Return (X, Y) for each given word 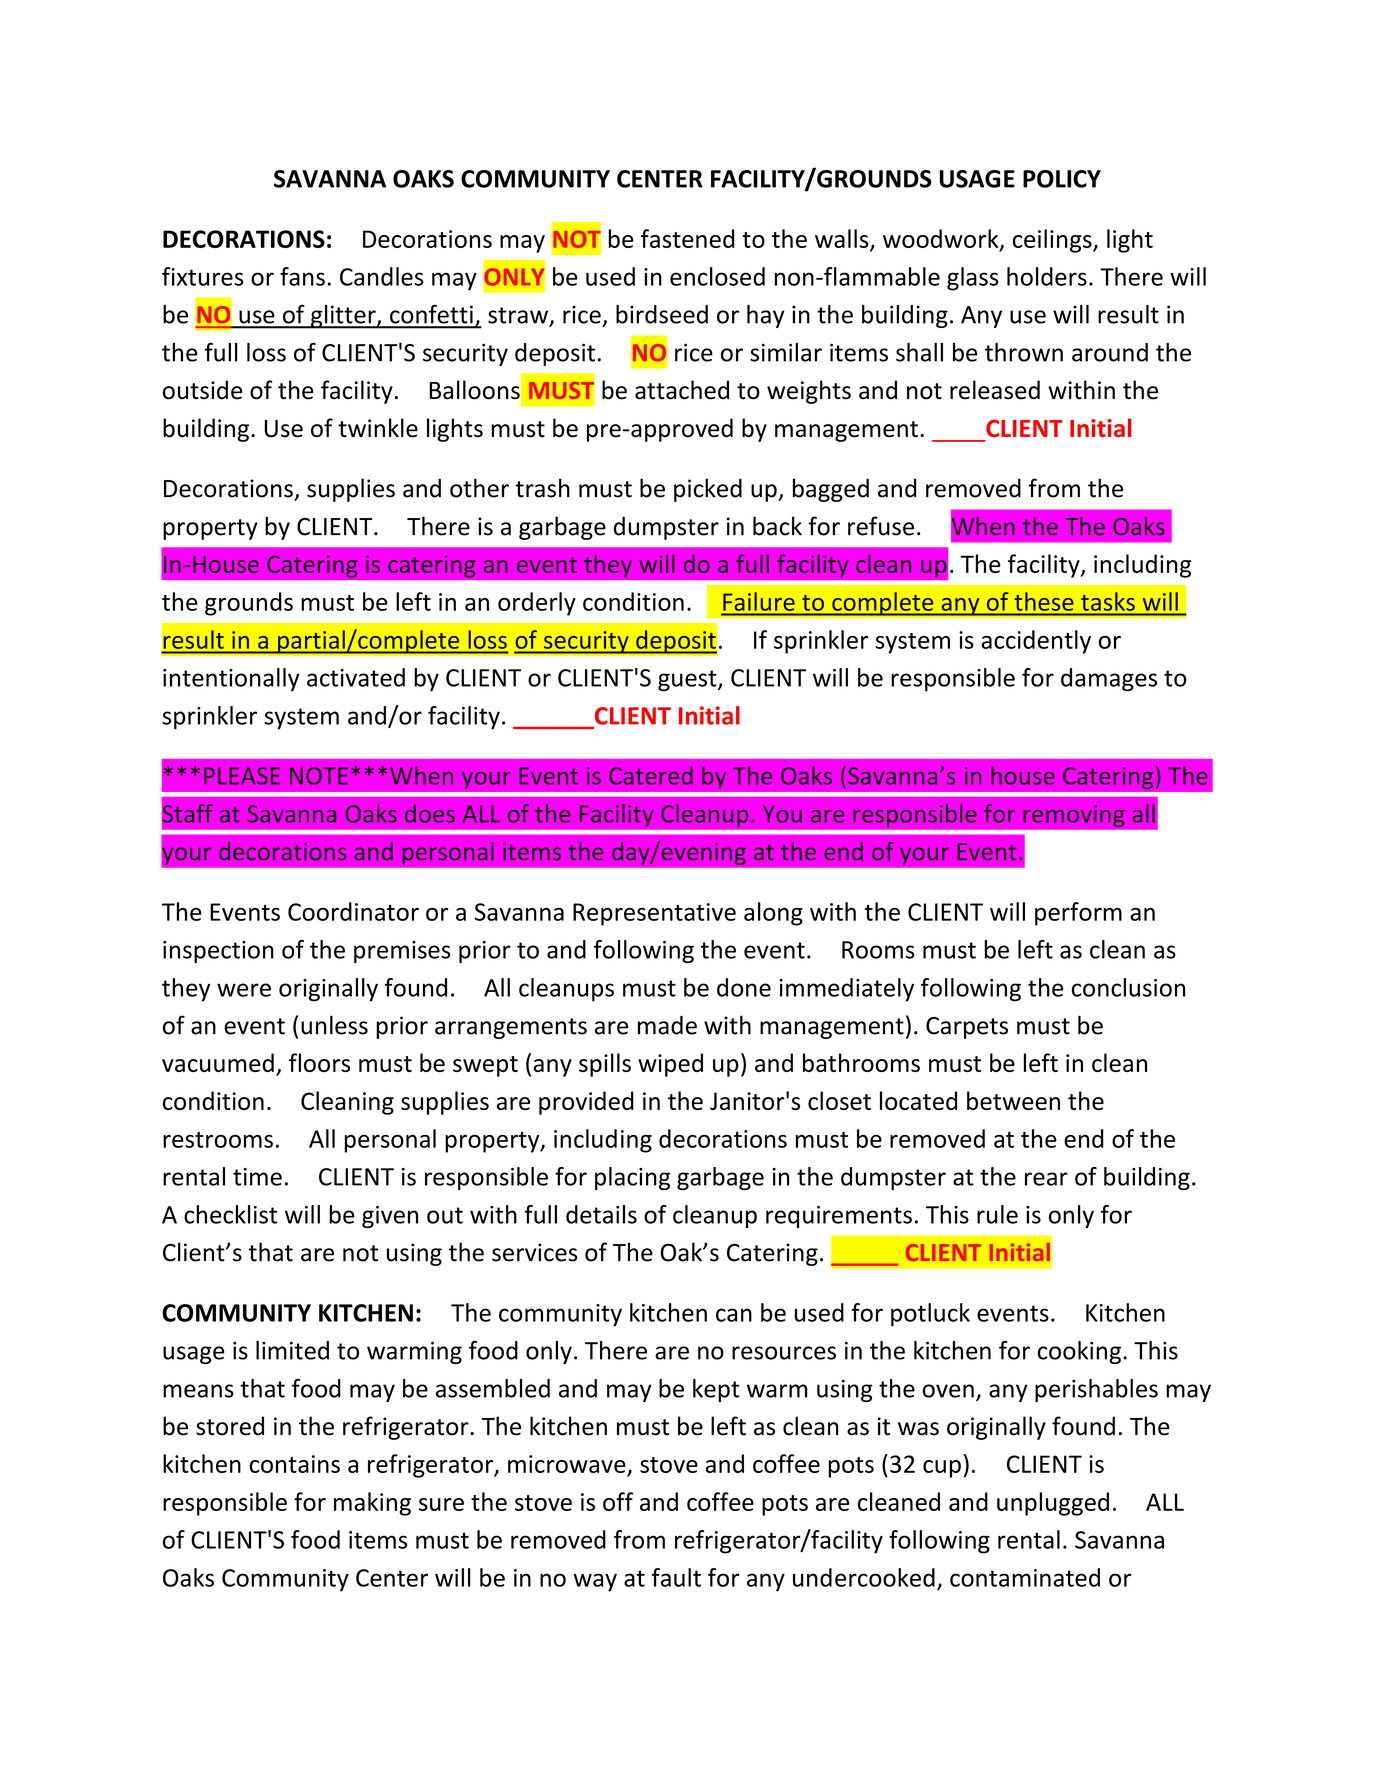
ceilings (1053, 241)
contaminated (1025, 1577)
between (1013, 1100)
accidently (1036, 642)
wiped (670, 1065)
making (372, 1504)
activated (356, 677)
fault (676, 1577)
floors (319, 1062)
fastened (687, 238)
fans (302, 276)
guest (688, 680)
